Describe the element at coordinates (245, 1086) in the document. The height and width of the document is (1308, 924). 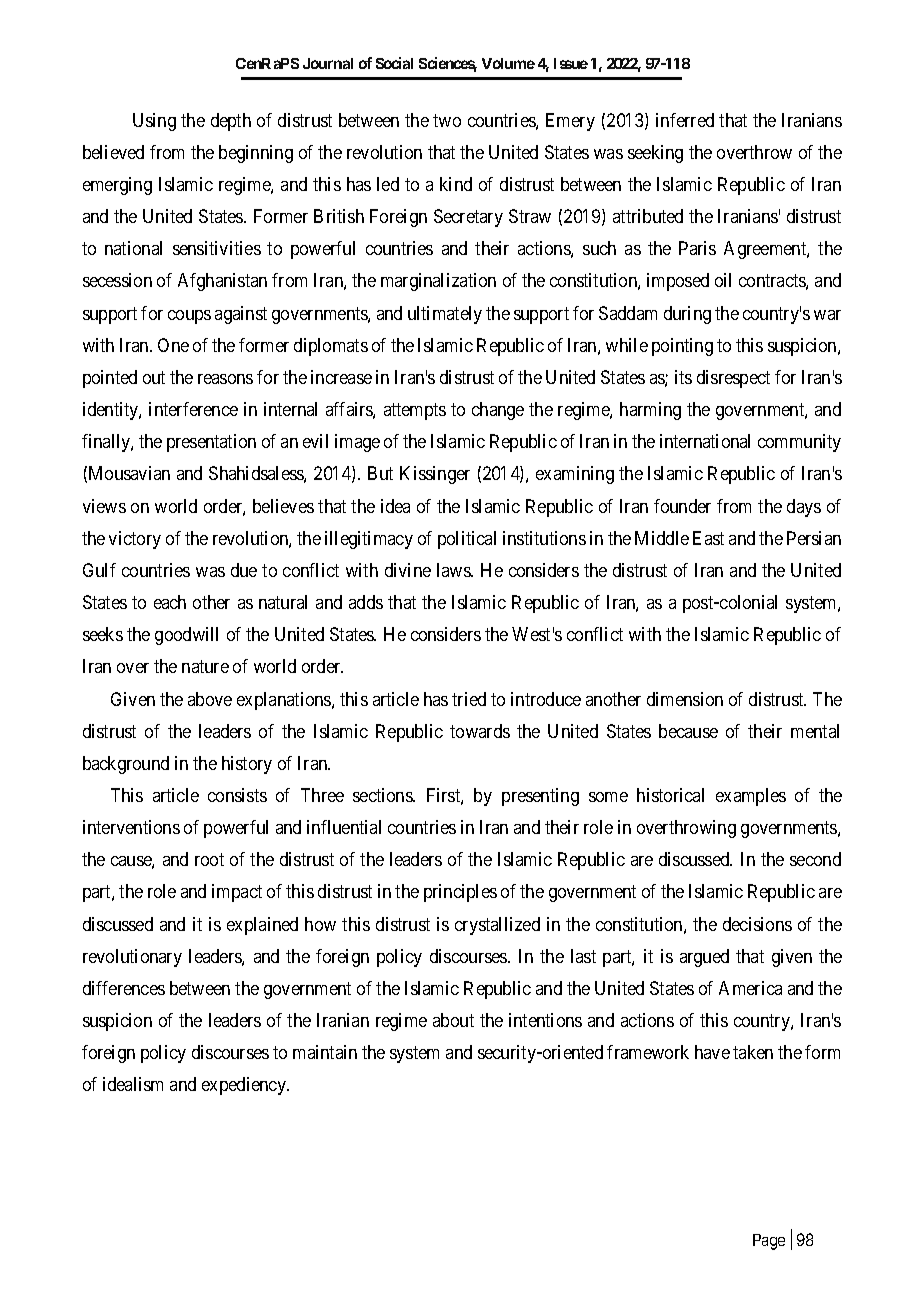
I see `expediency` at that location.
